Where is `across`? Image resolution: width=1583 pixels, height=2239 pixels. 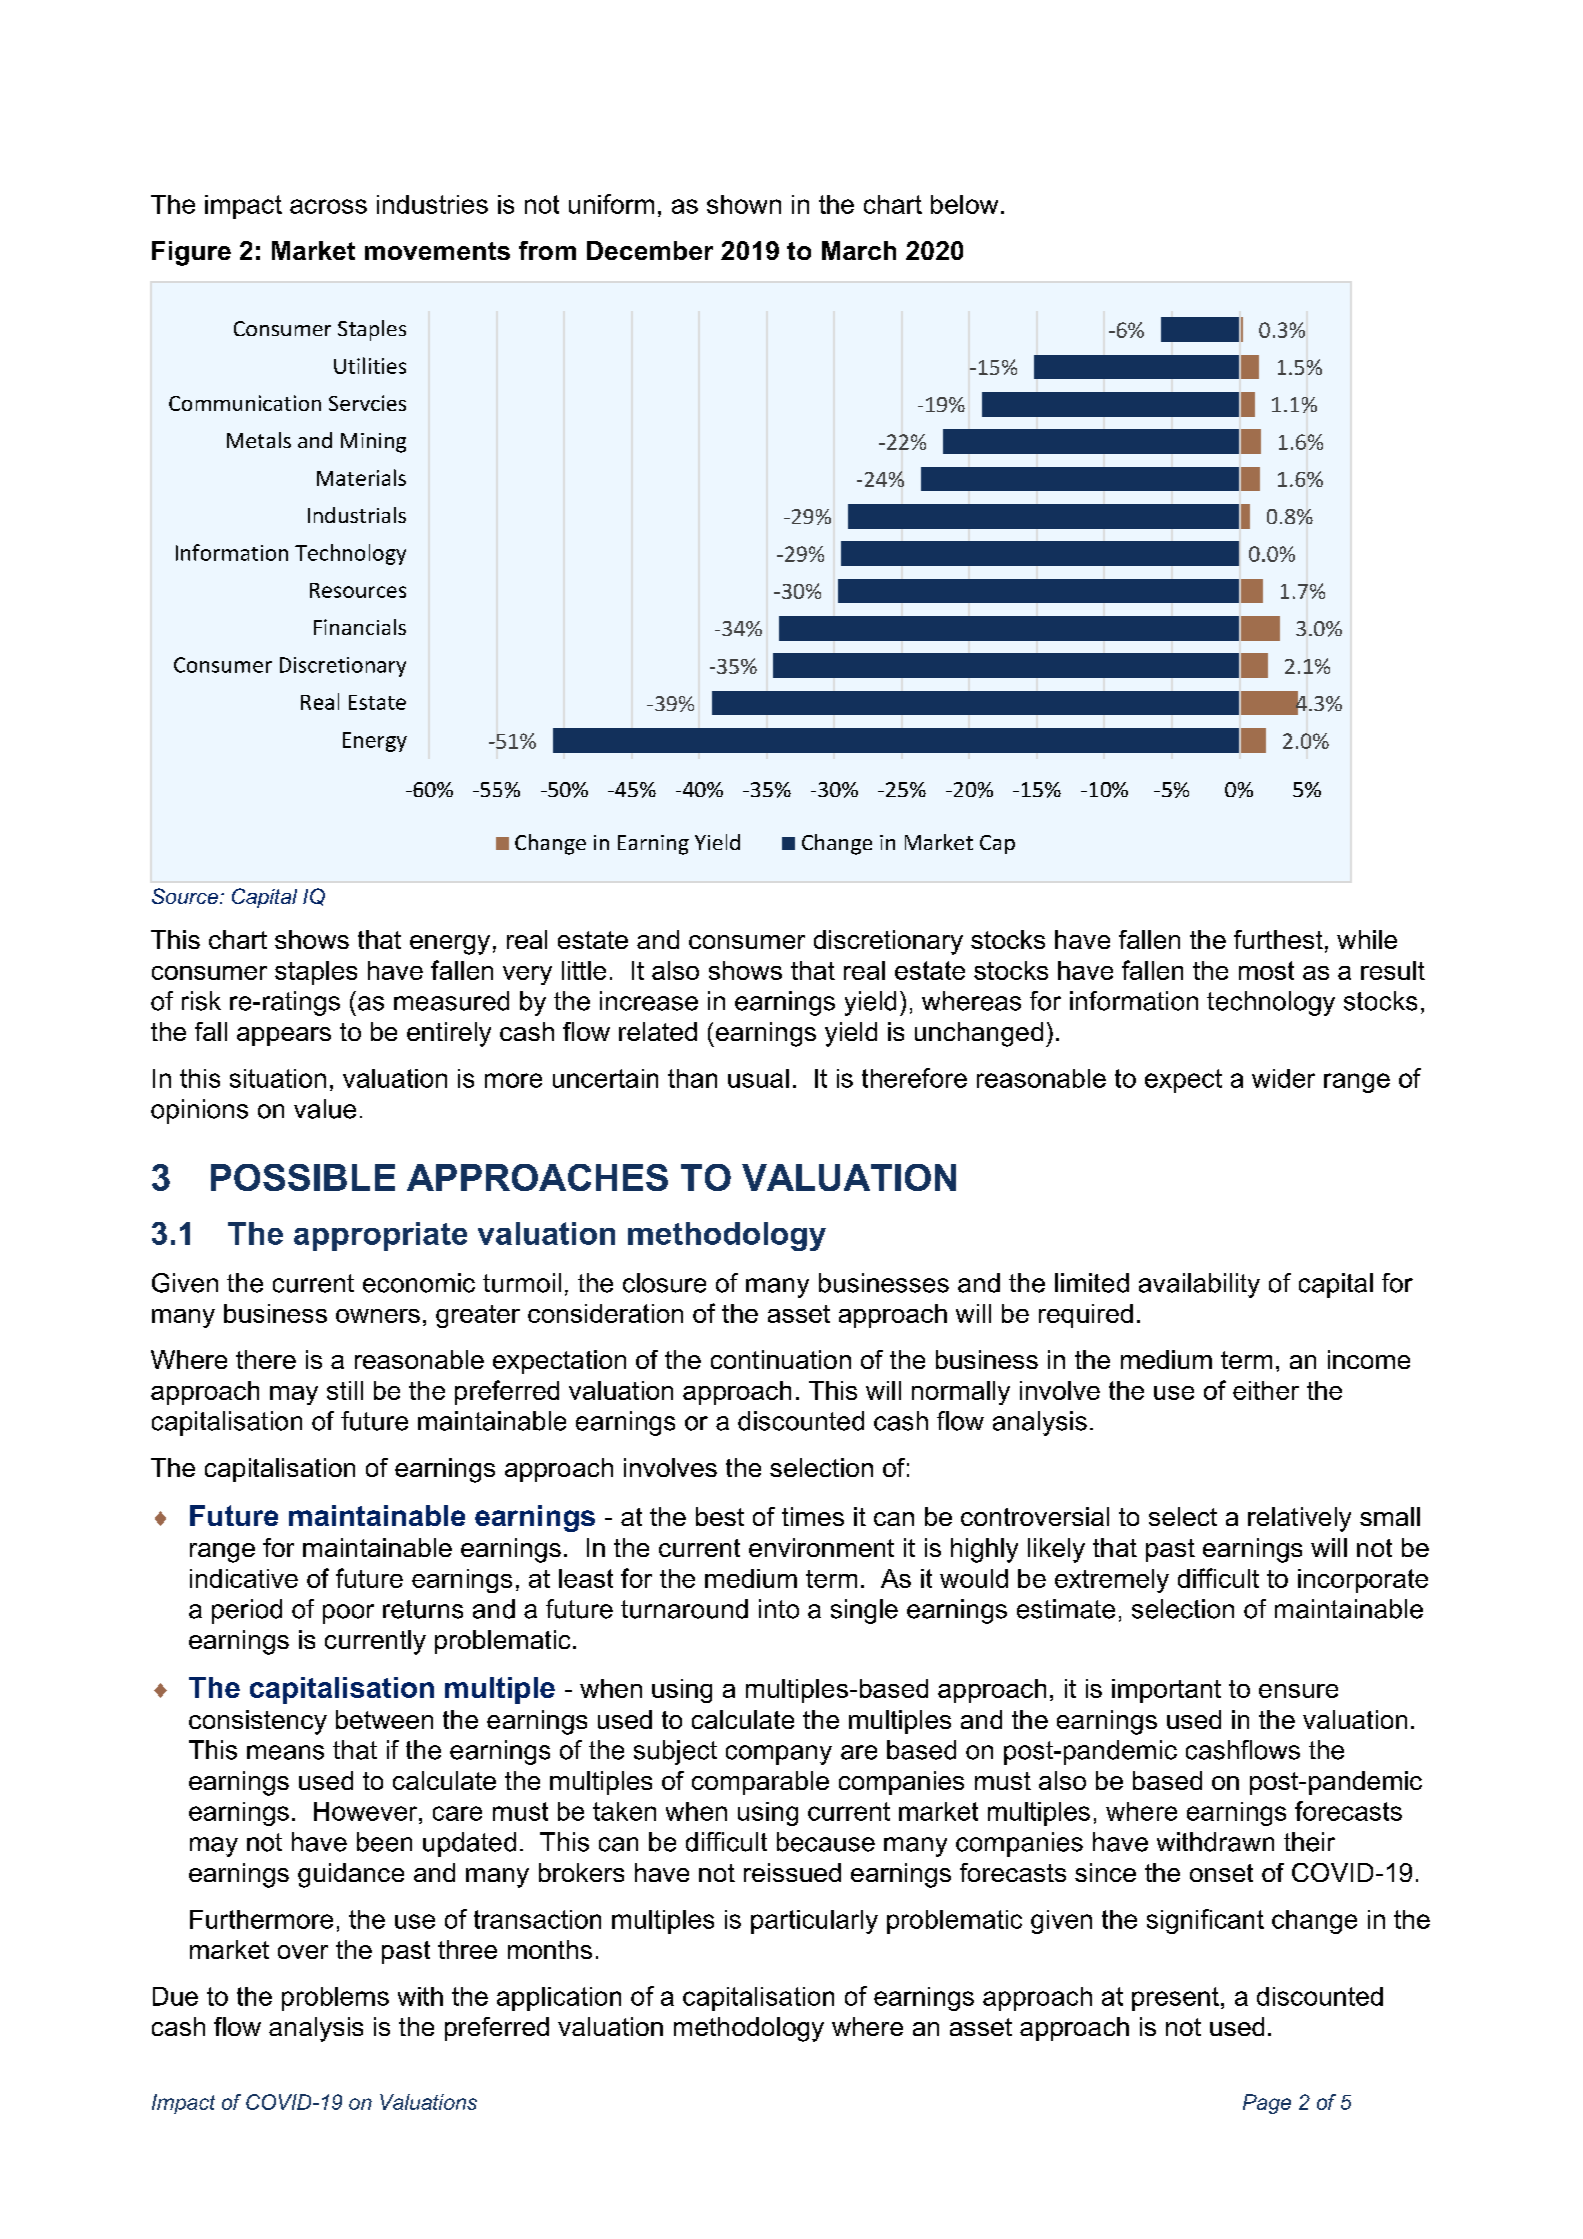
across is located at coordinates (328, 206).
